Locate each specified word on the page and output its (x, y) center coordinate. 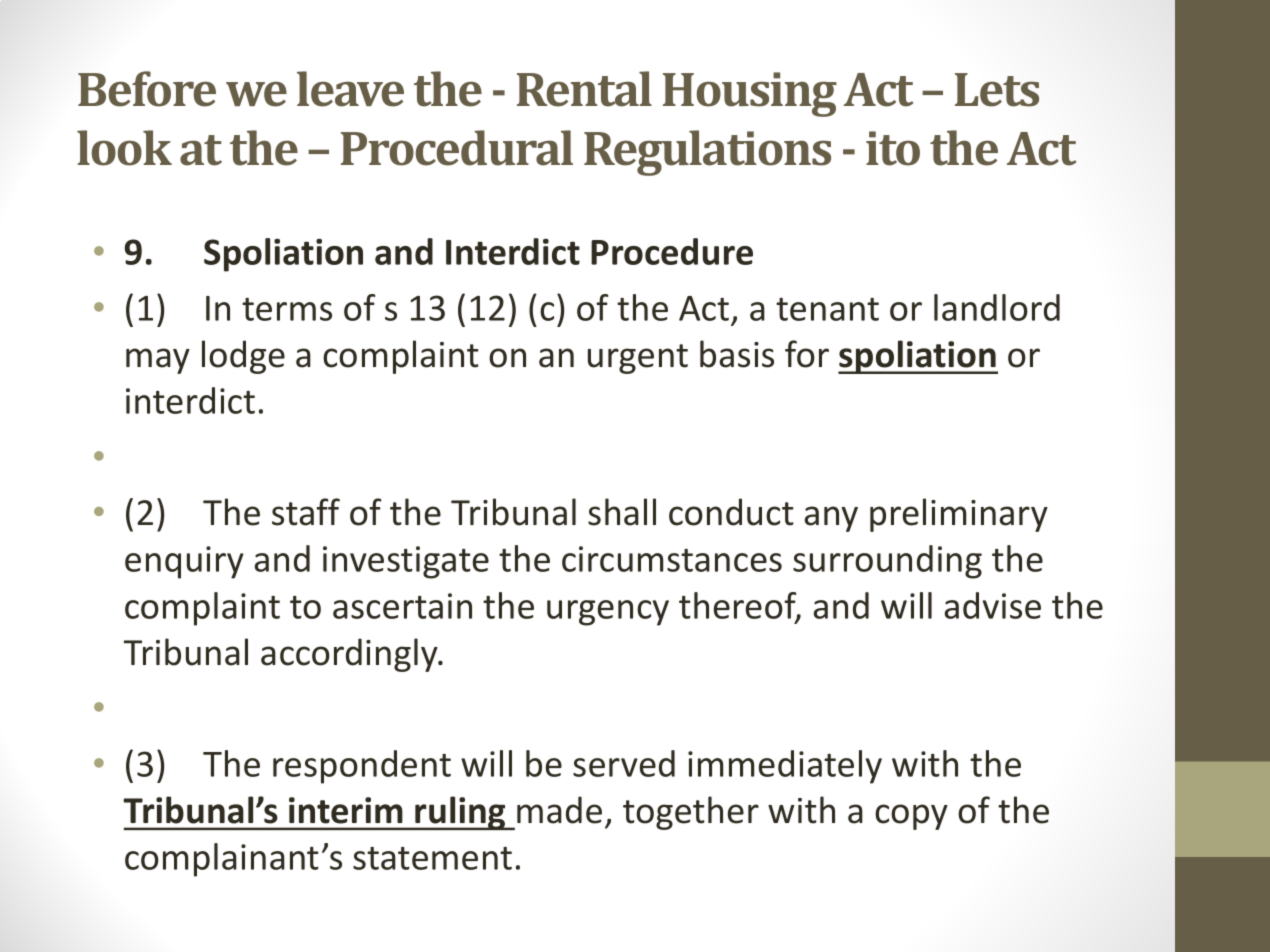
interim (346, 810)
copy (911, 817)
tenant (827, 309)
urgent (638, 359)
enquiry (184, 562)
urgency (608, 613)
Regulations (707, 153)
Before (147, 89)
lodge (243, 357)
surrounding (887, 562)
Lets (997, 90)
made (559, 810)
